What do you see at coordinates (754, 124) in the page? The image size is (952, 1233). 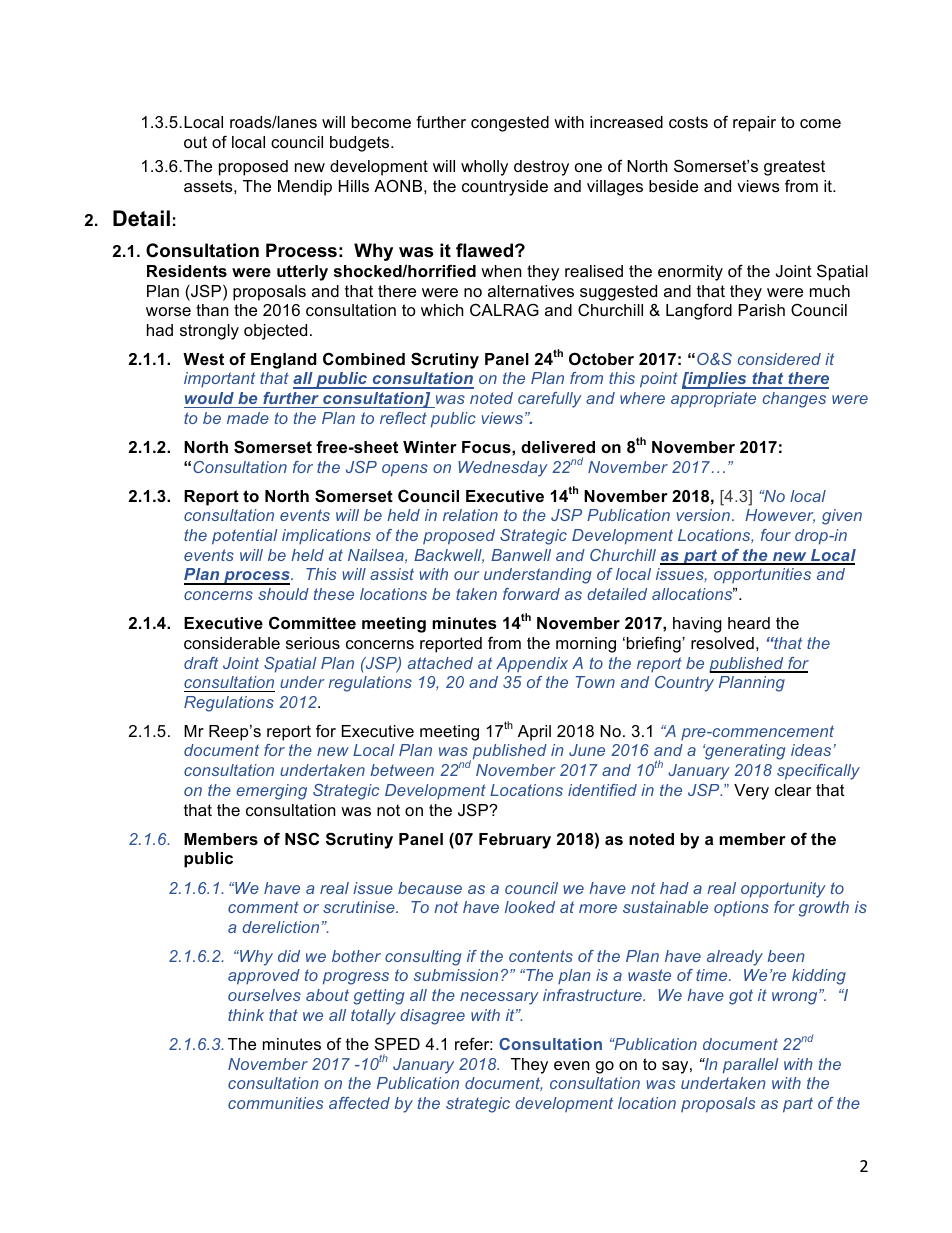 I see `repair` at bounding box center [754, 124].
